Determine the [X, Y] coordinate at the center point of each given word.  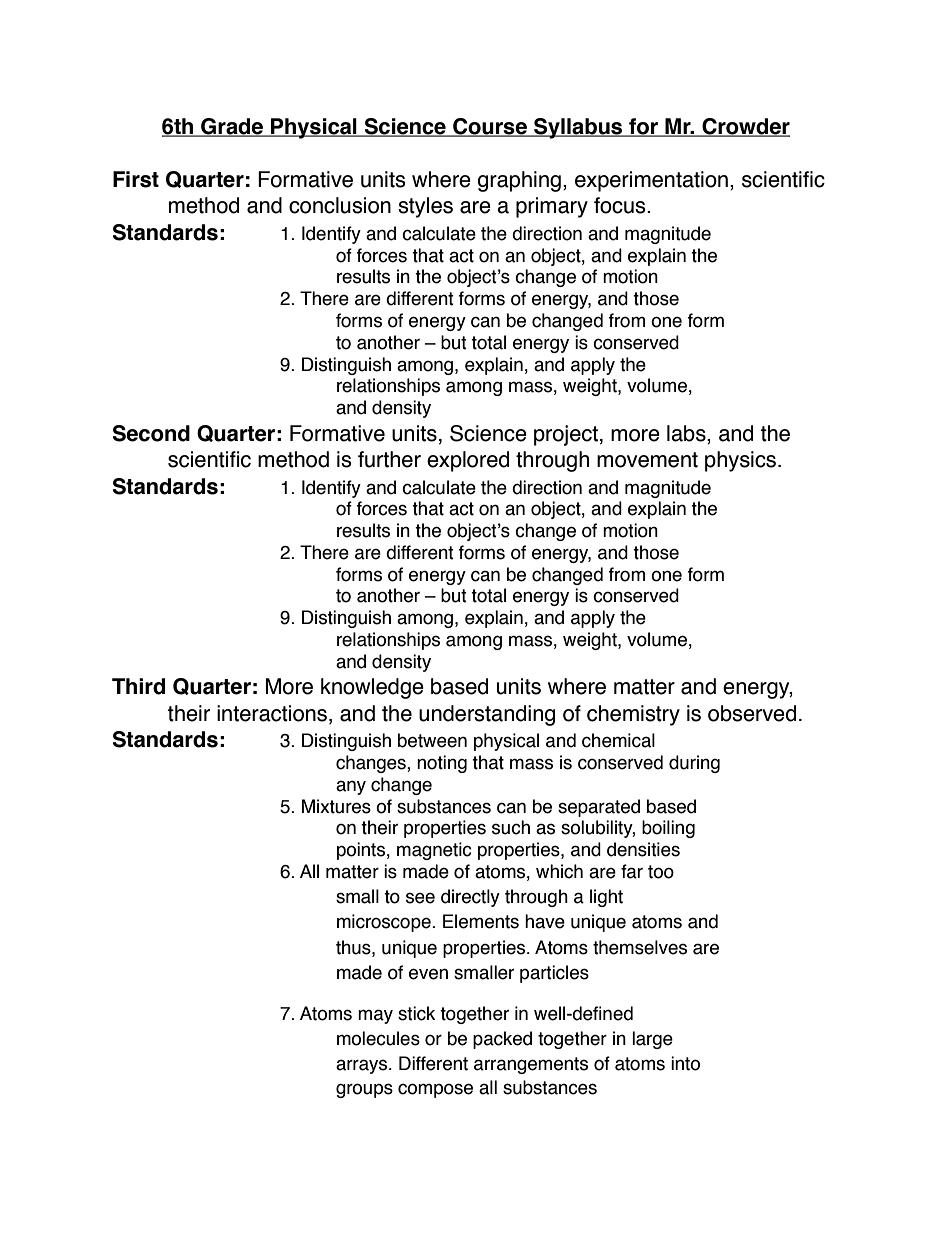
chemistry [633, 715]
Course [490, 127]
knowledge [372, 688]
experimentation [651, 181]
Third [138, 686]
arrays [363, 1066]
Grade [232, 127]
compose [435, 1090]
